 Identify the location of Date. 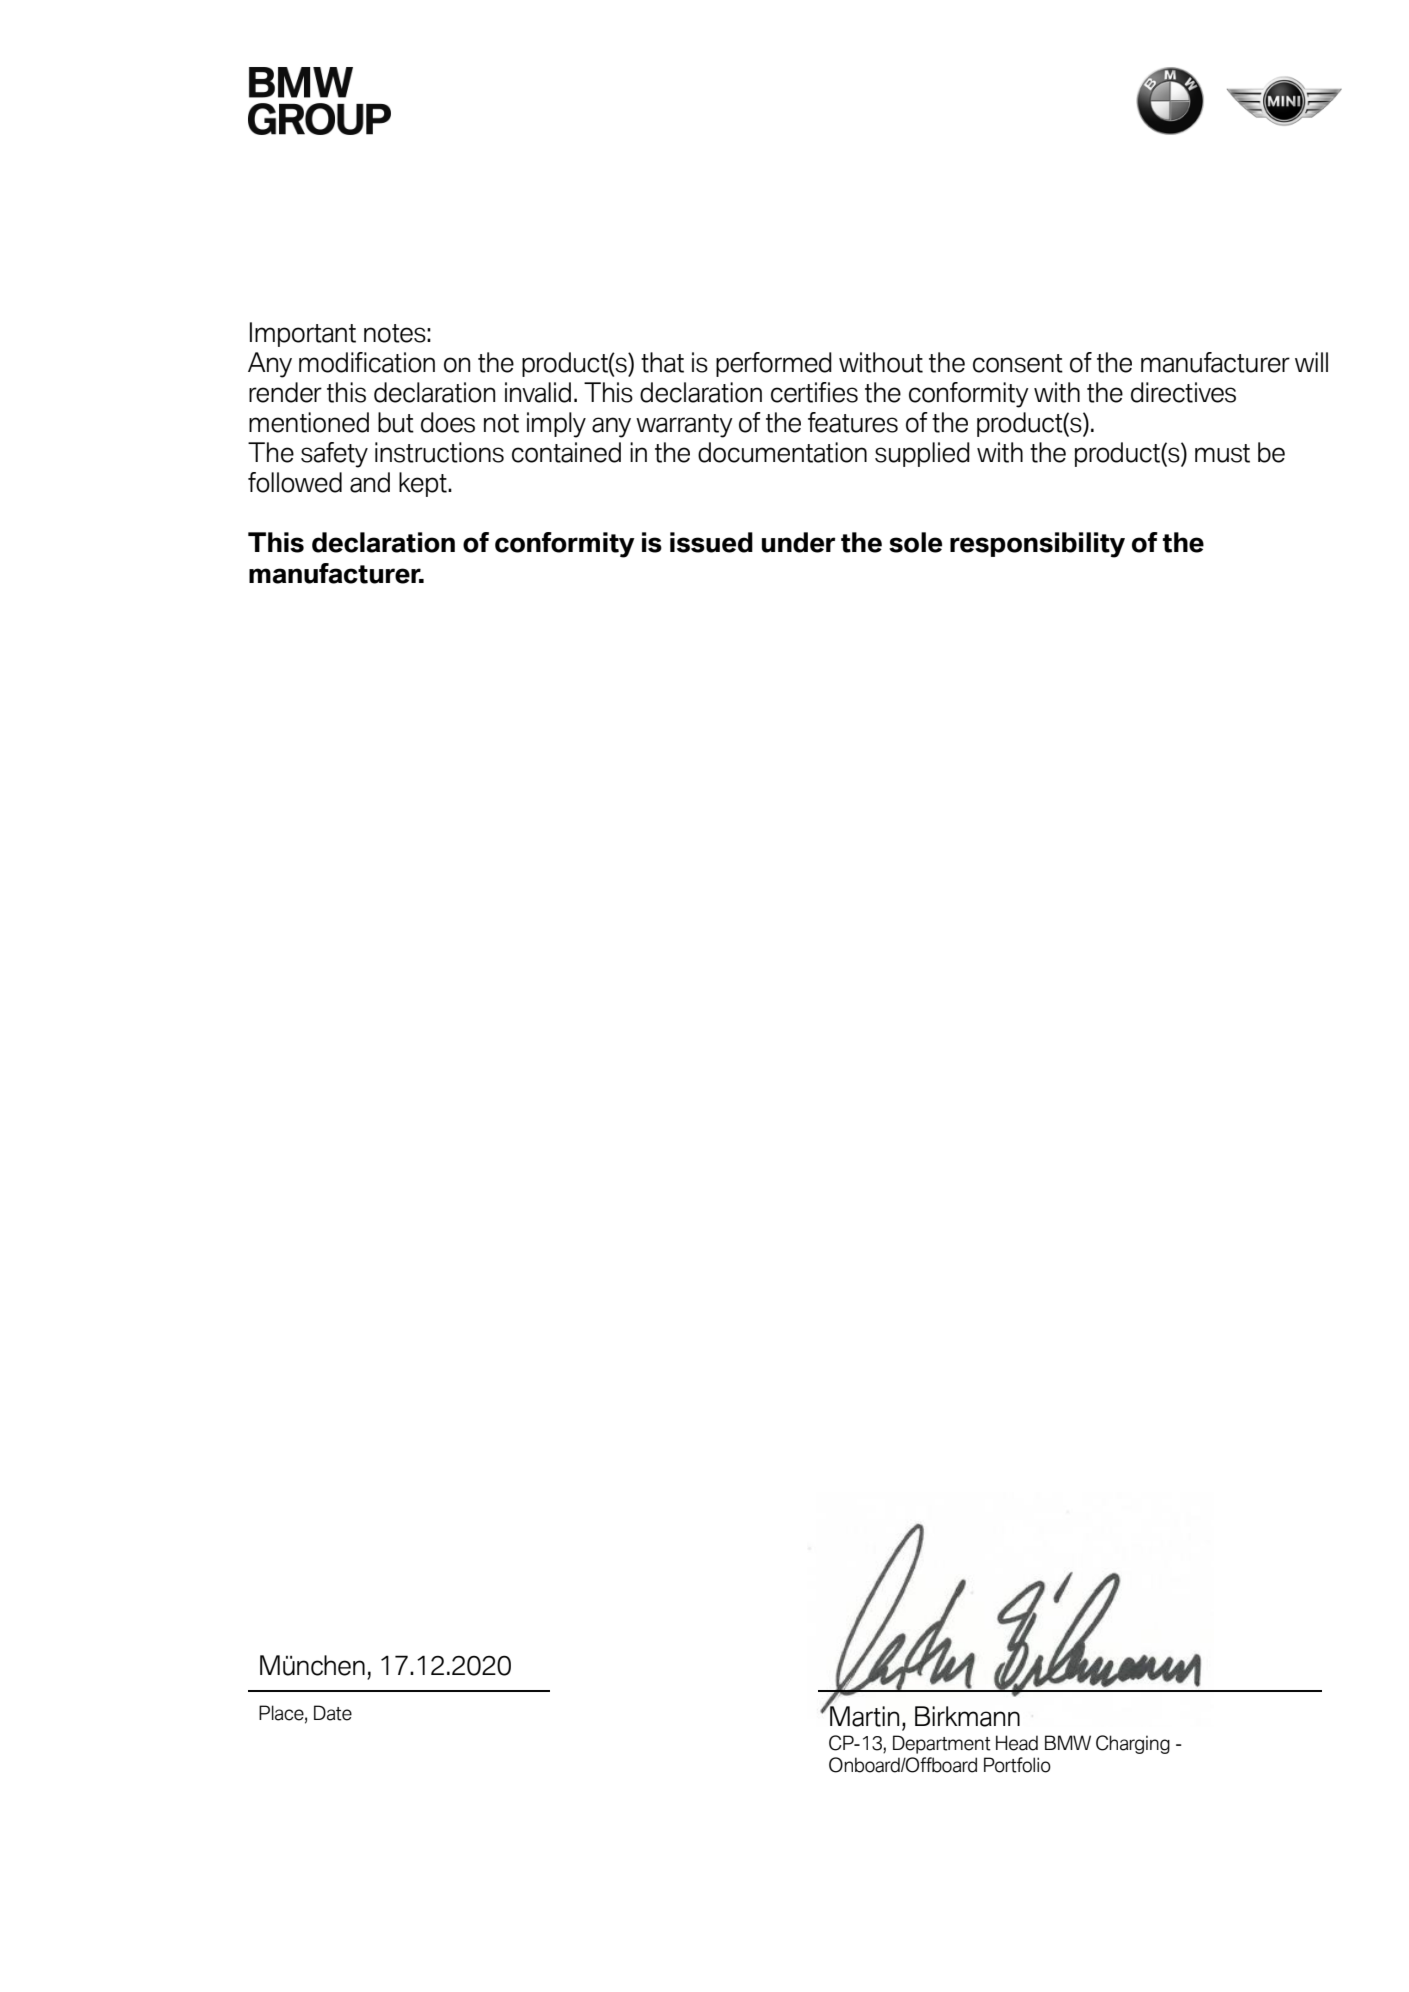
(333, 1713).
